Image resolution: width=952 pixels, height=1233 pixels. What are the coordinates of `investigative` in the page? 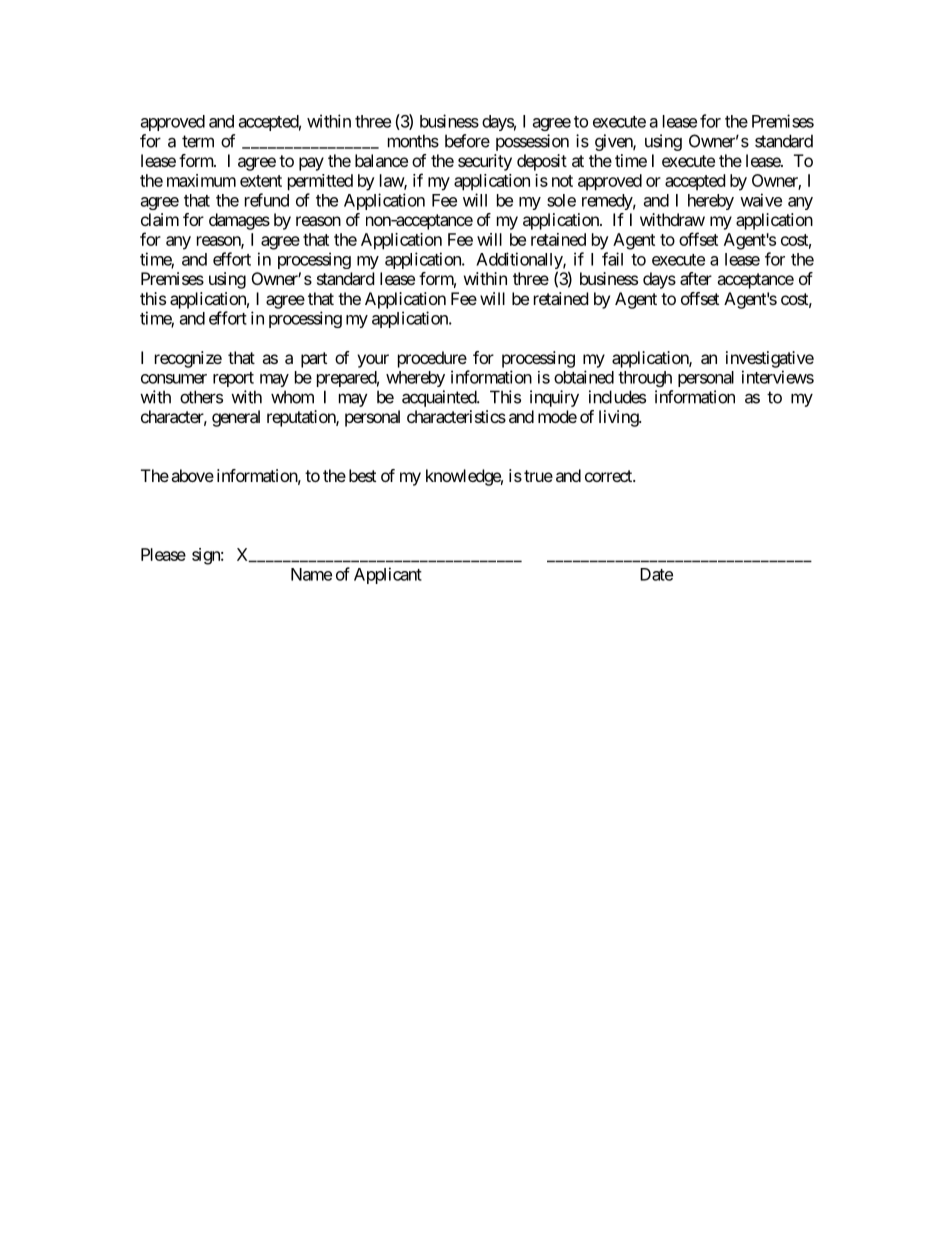 It's located at (770, 359).
